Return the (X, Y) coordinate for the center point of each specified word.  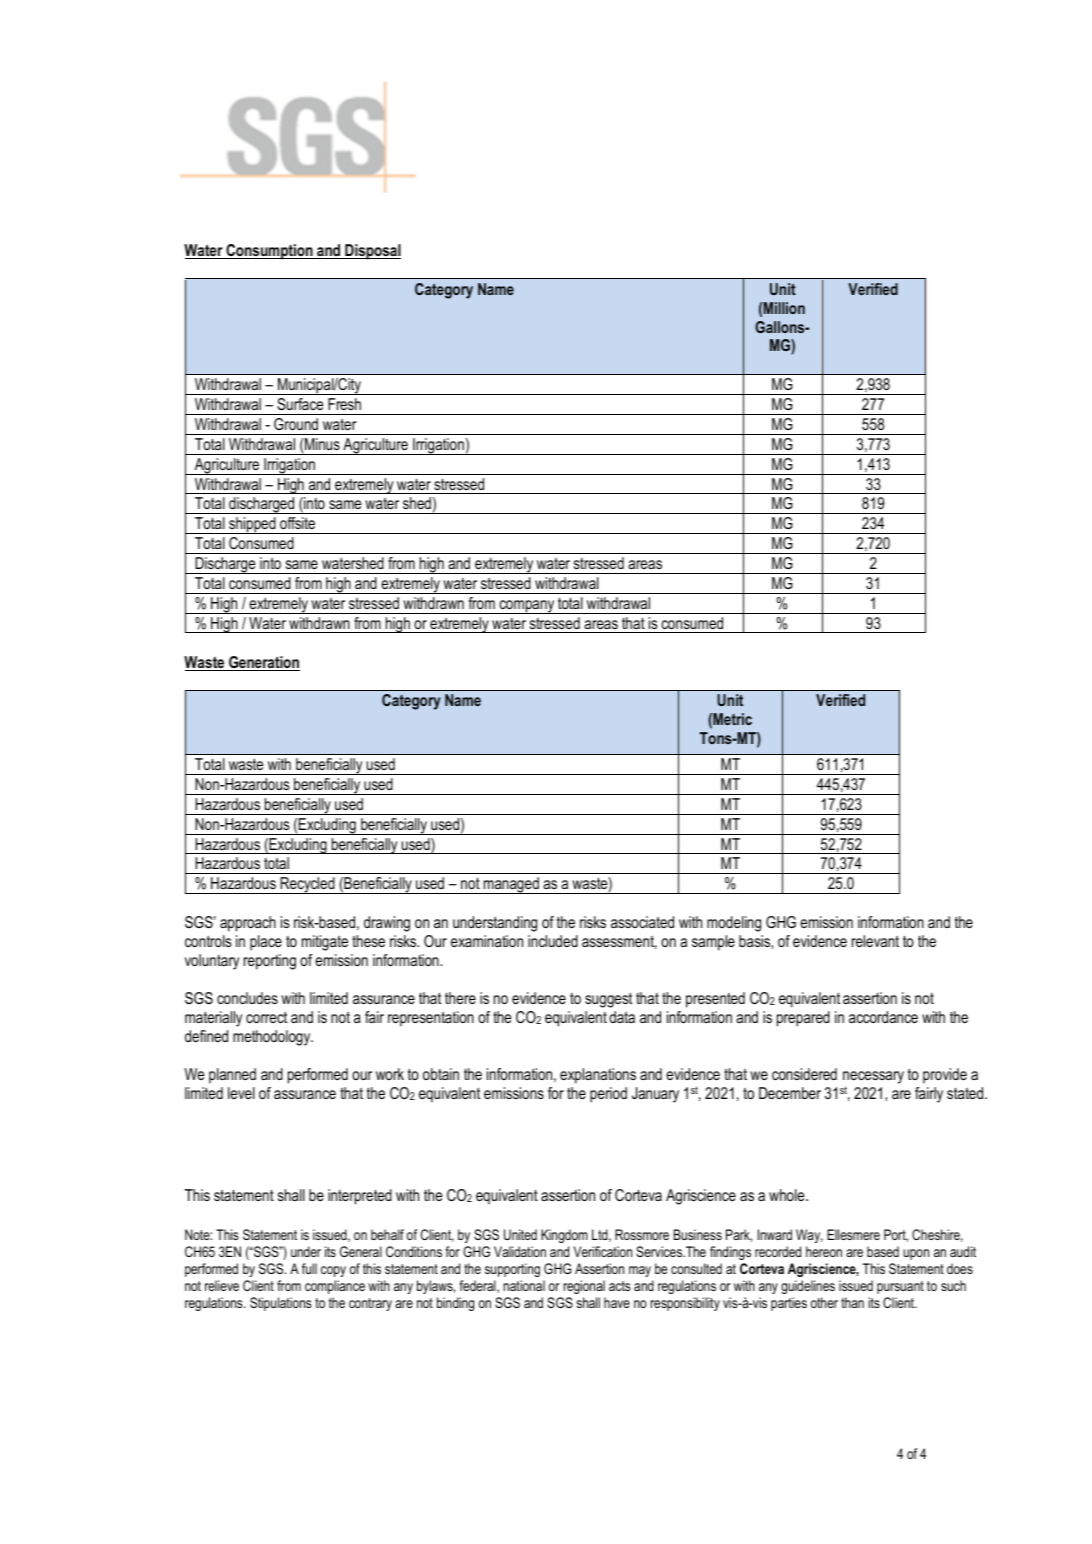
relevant (875, 941)
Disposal (372, 252)
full (309, 1268)
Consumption (269, 252)
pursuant (900, 1287)
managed (511, 885)
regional (584, 1287)
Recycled (307, 885)
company (527, 607)
